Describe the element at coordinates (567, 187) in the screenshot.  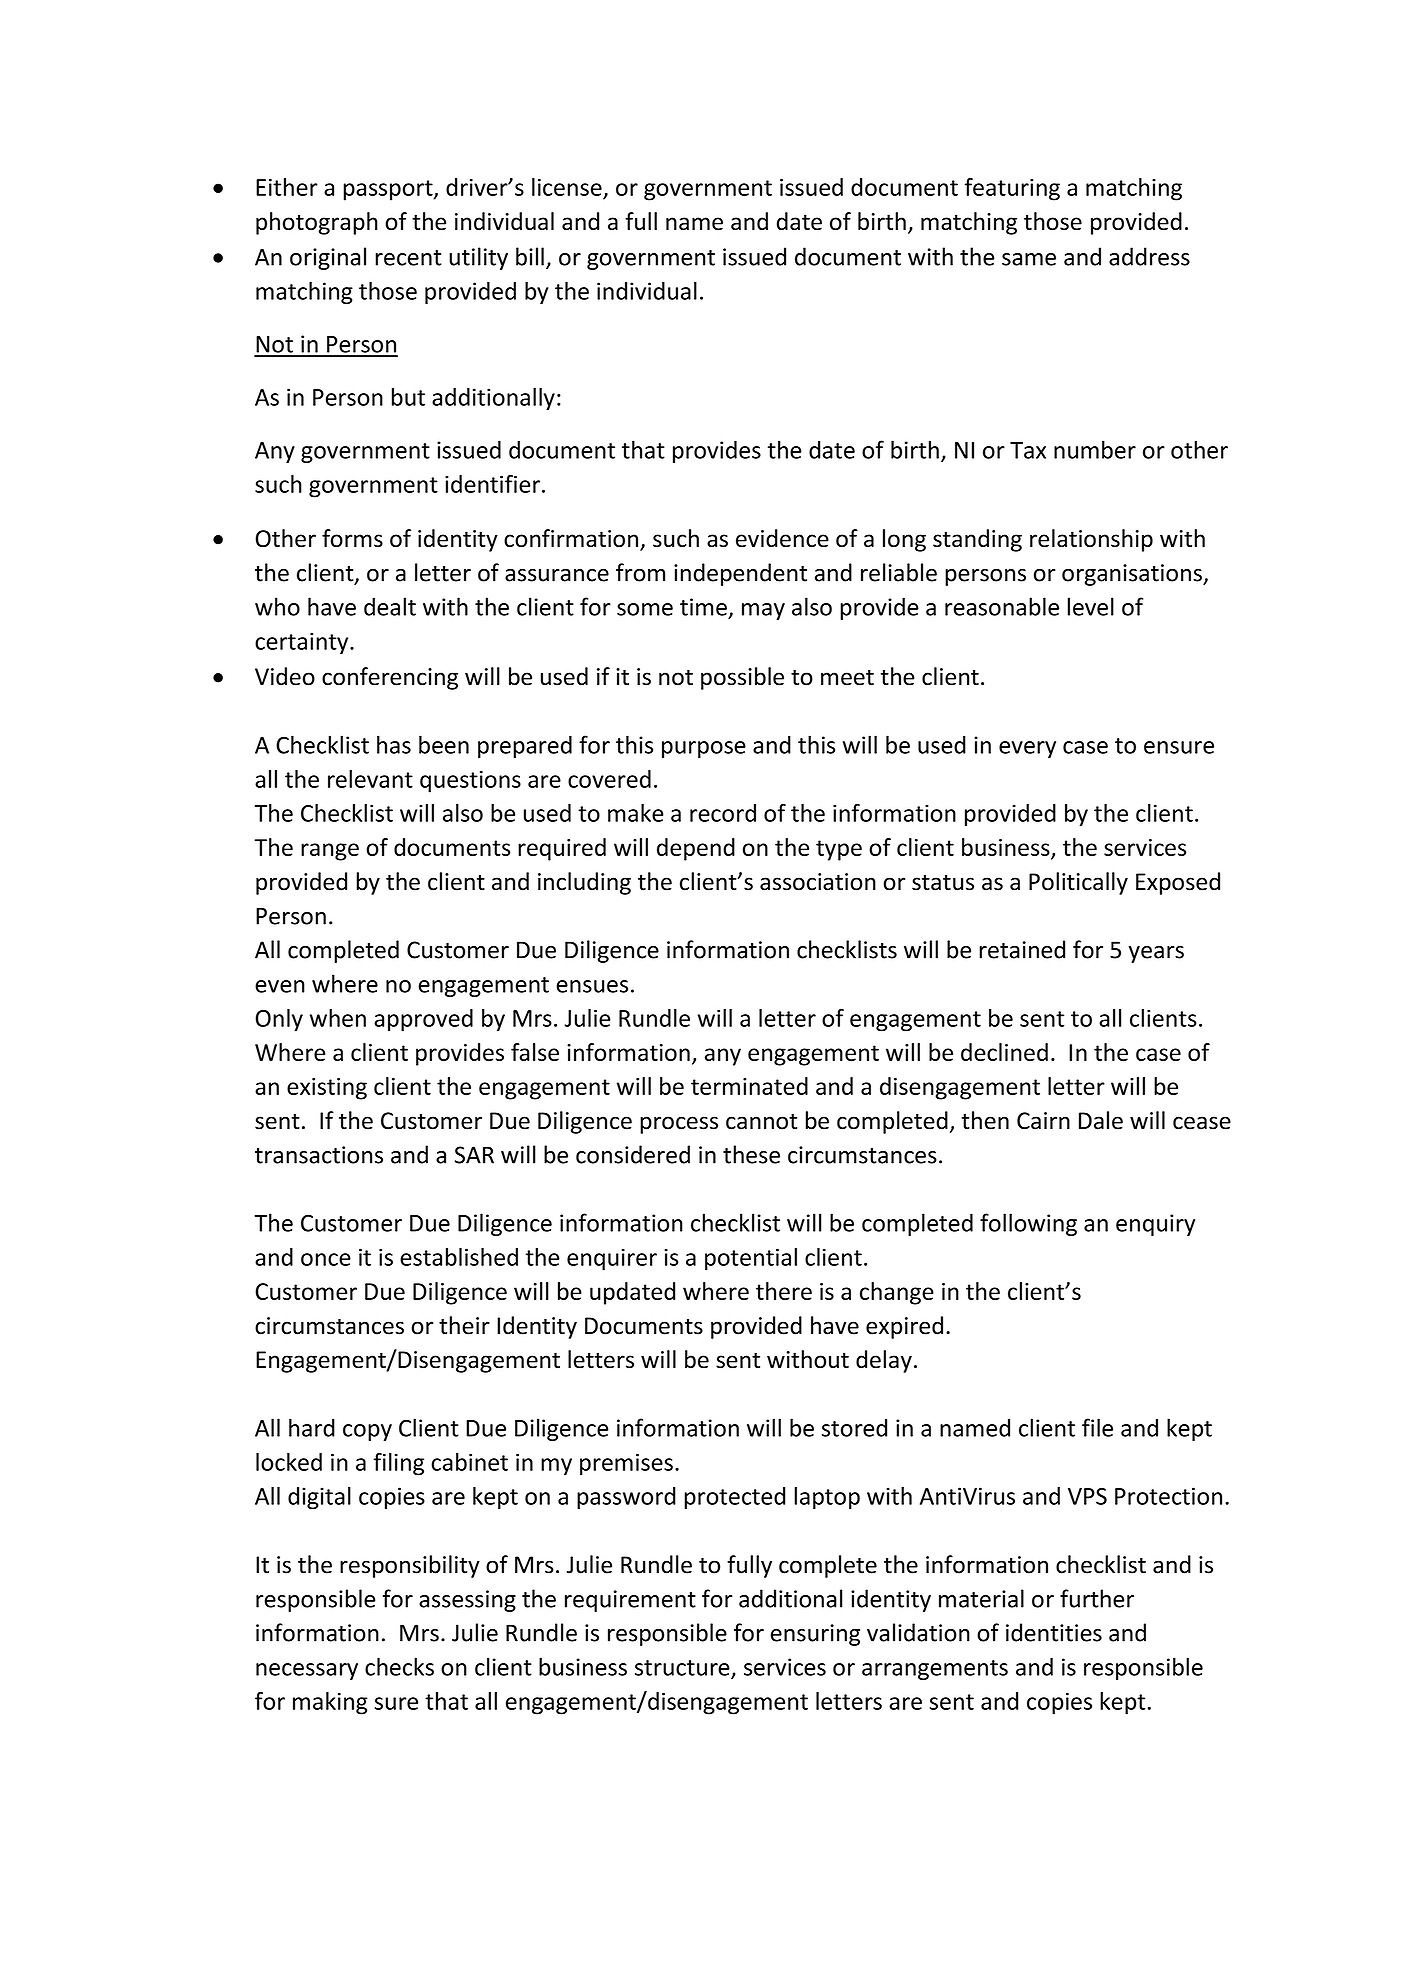
I see `license` at that location.
